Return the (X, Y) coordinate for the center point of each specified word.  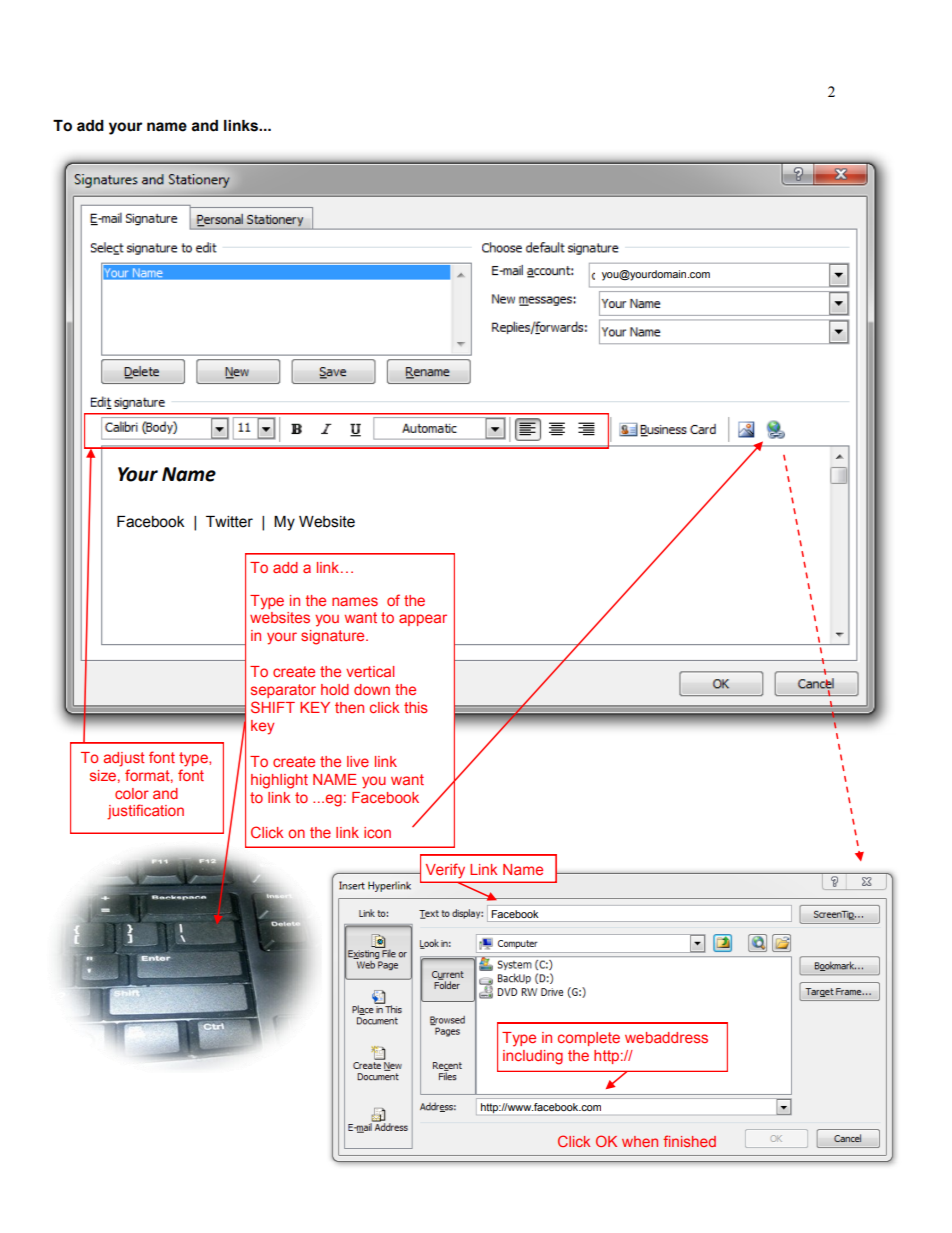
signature (334, 637)
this (416, 707)
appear (423, 620)
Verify (445, 871)
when (640, 1141)
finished (689, 1141)
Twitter (229, 522)
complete (589, 1039)
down (372, 689)
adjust (124, 759)
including (533, 1057)
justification (145, 812)
